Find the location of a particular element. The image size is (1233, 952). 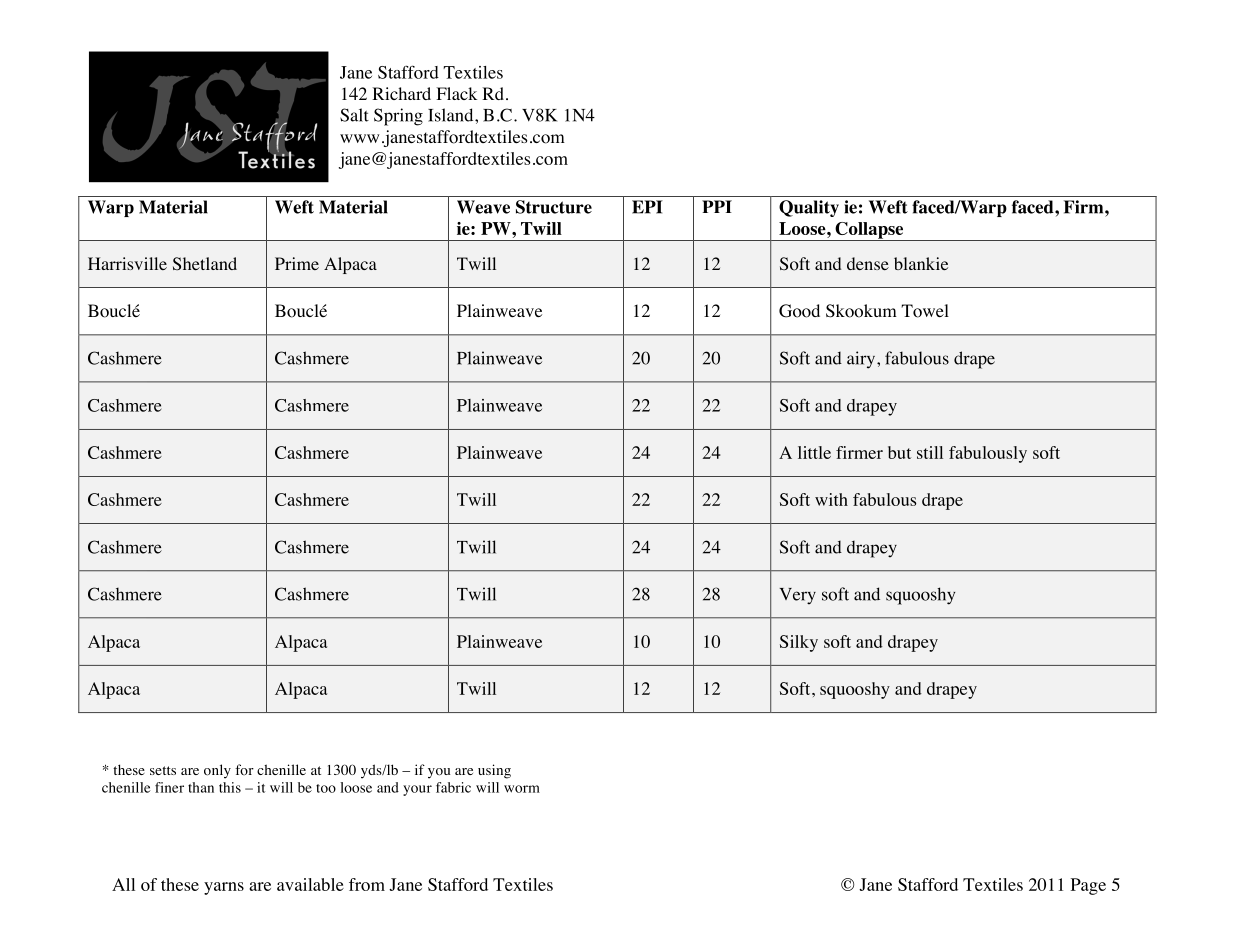

Shetland is located at coordinates (205, 263).
